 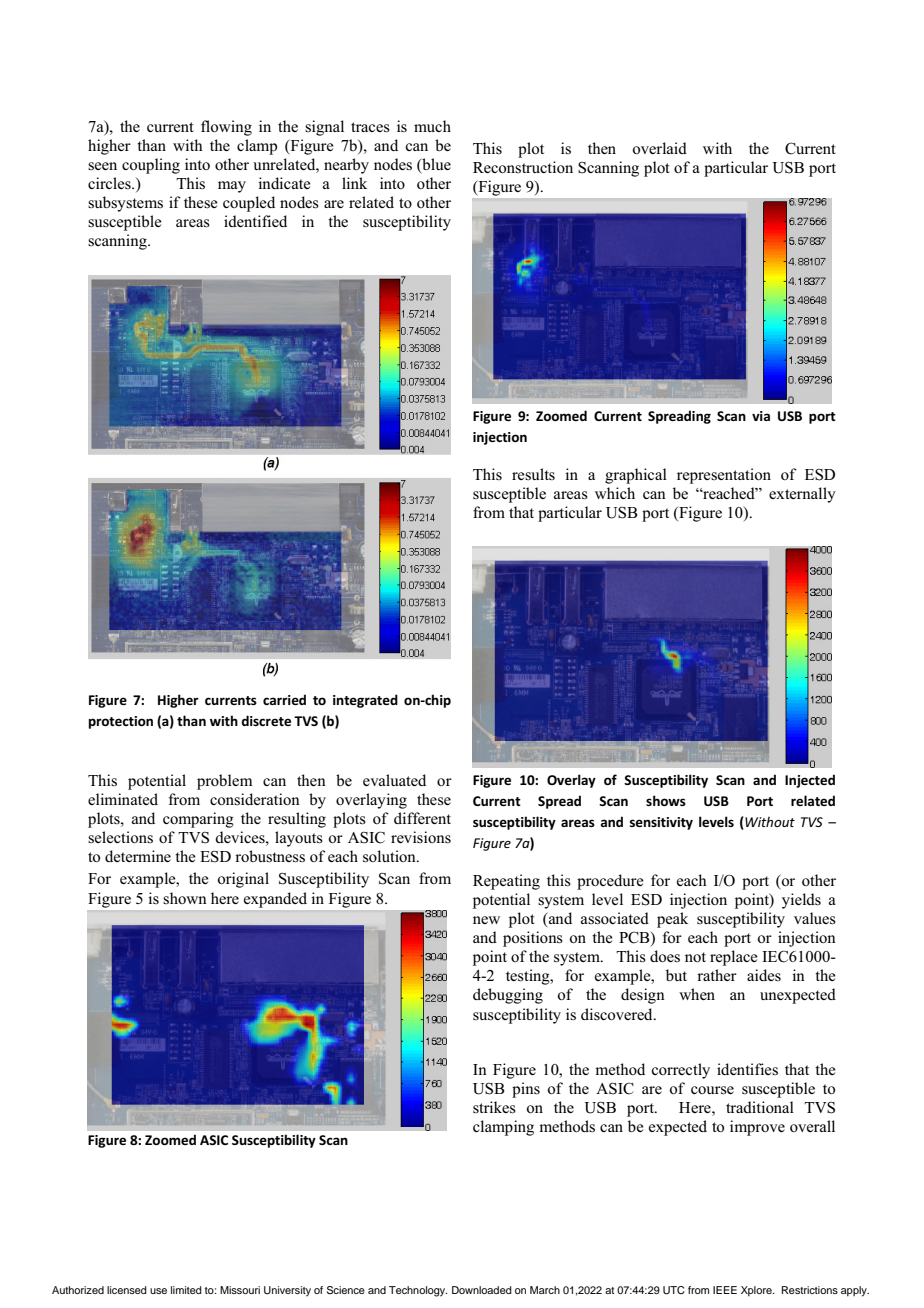 I want to click on evaluated, so click(x=394, y=780).
